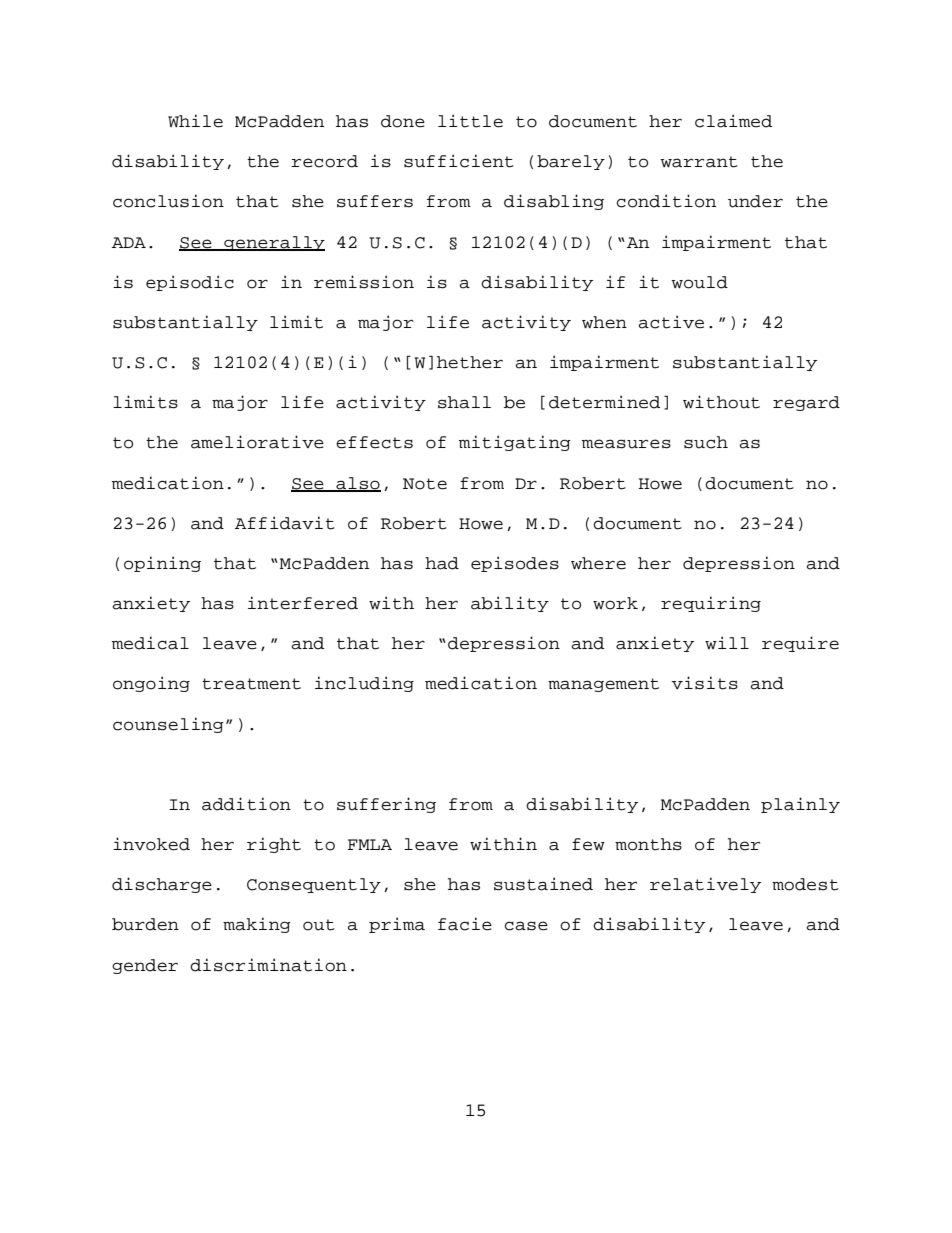  What do you see at coordinates (285, 523) in the image?
I see `Affidavit` at bounding box center [285, 523].
